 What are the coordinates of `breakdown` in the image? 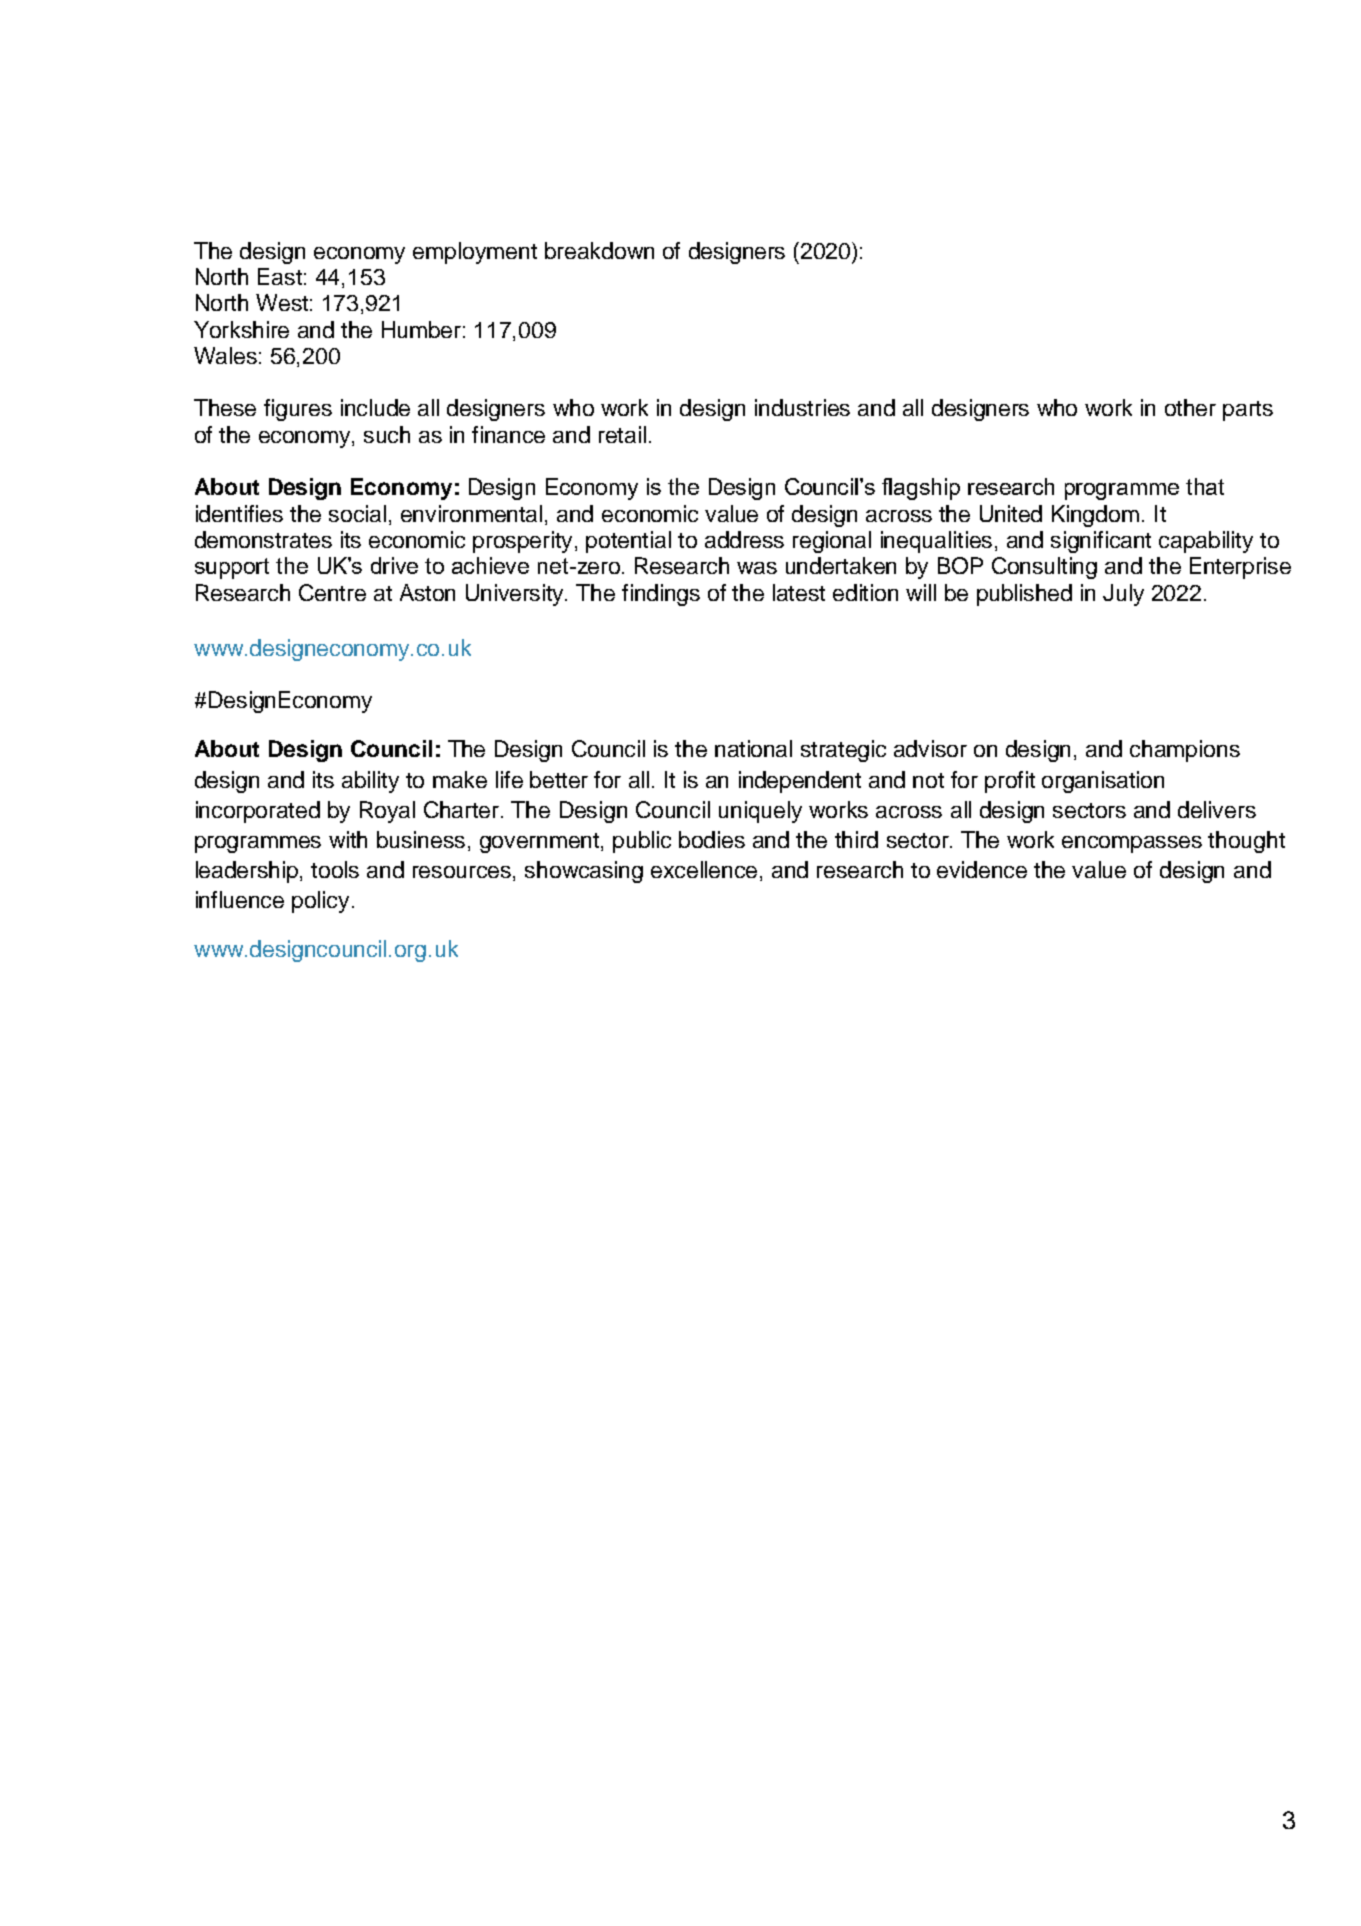 It's located at (599, 250).
